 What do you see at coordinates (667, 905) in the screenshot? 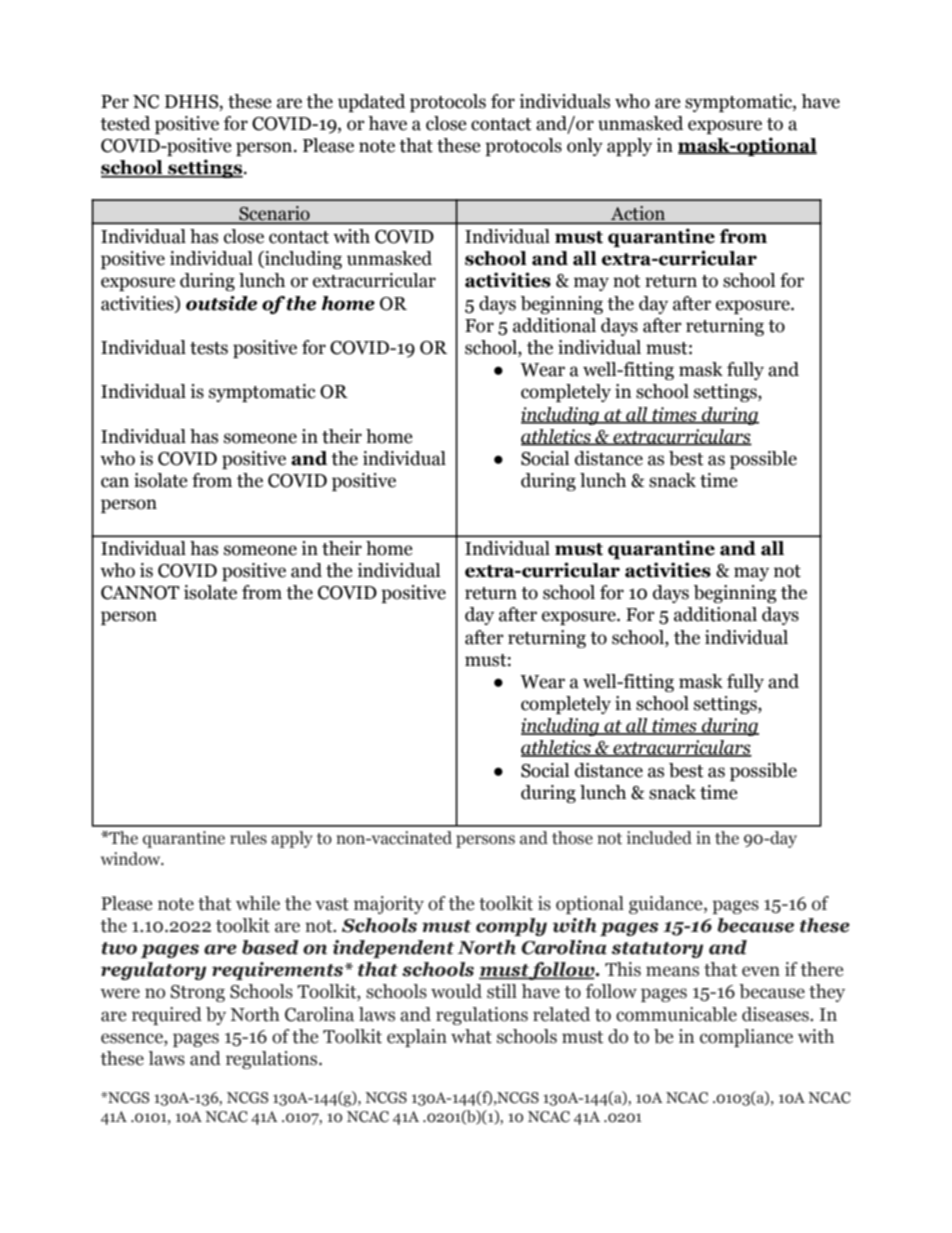
I see `guidance` at bounding box center [667, 905].
